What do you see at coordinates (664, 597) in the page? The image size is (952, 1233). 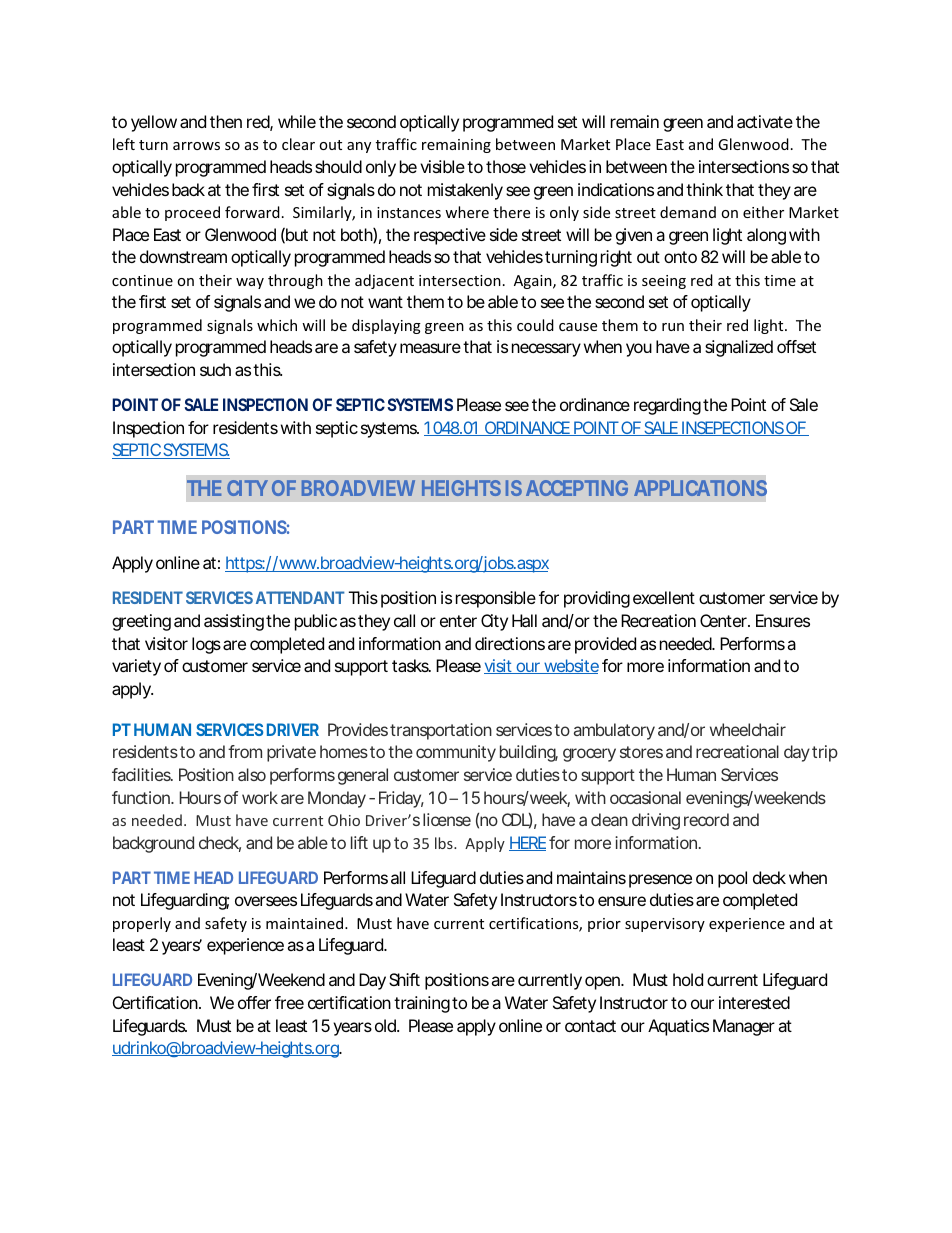 I see `excellent` at bounding box center [664, 597].
